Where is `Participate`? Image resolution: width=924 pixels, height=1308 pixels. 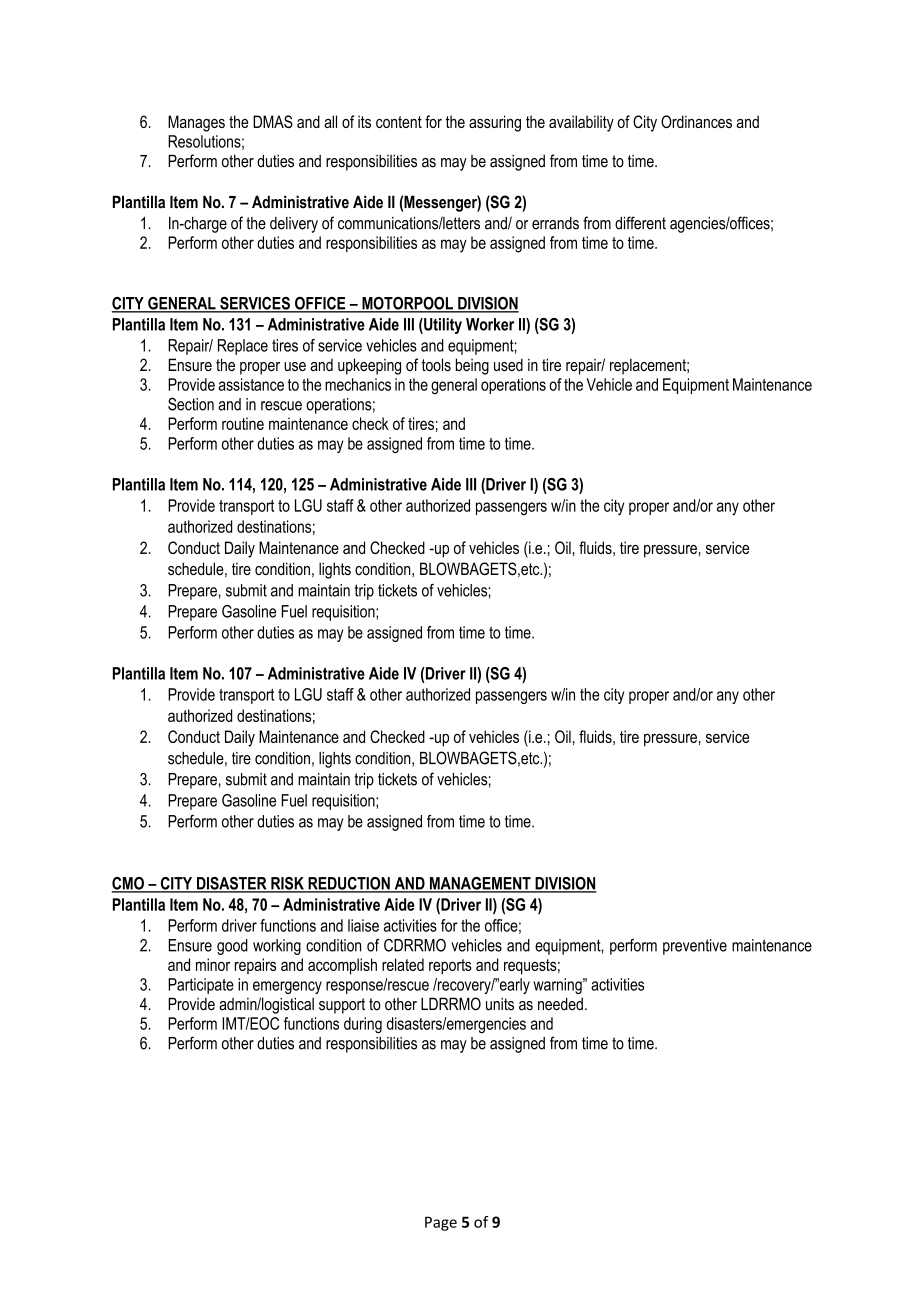
Participate is located at coordinates (201, 986).
